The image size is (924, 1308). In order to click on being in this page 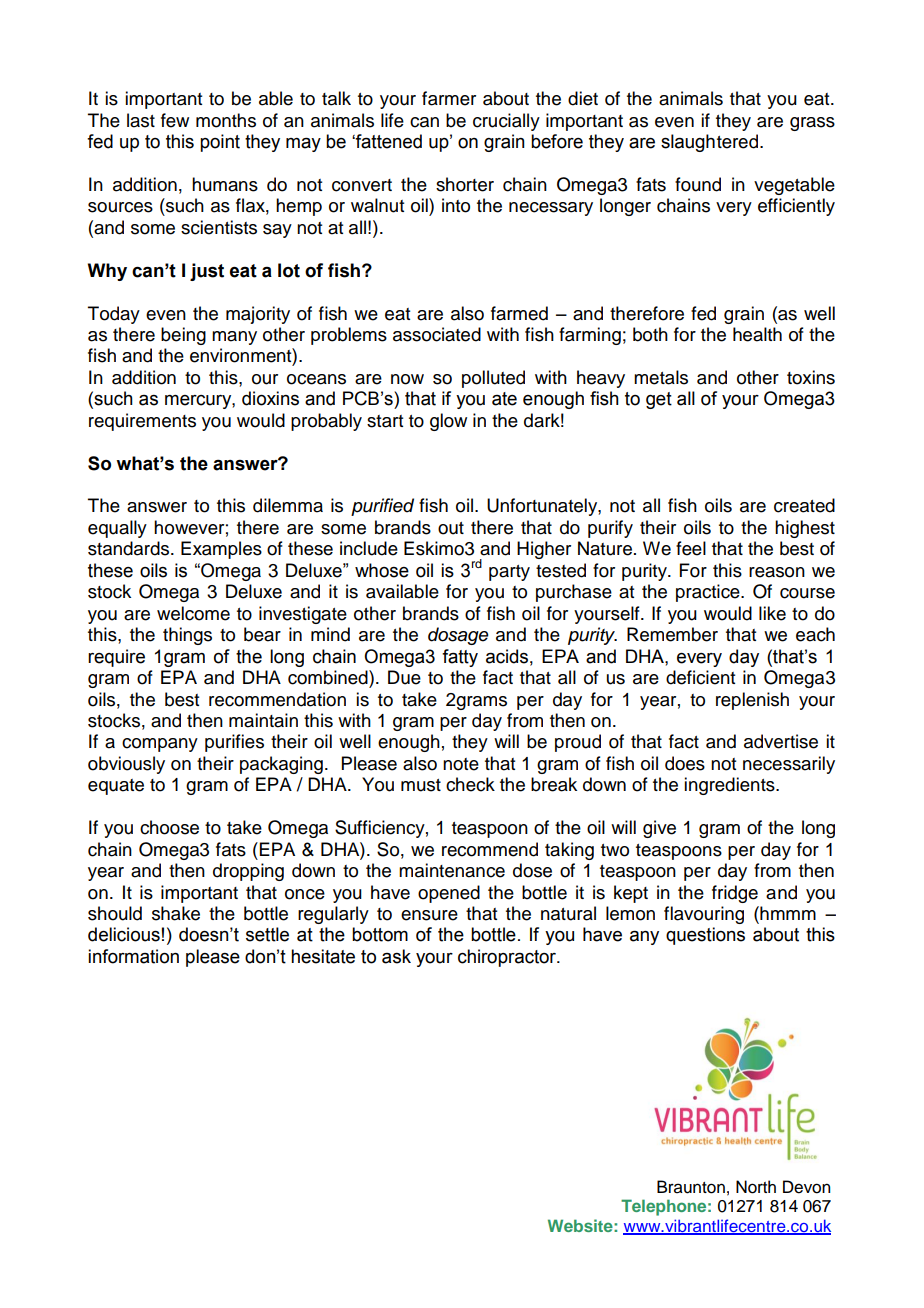, I will do `click(183, 336)`.
